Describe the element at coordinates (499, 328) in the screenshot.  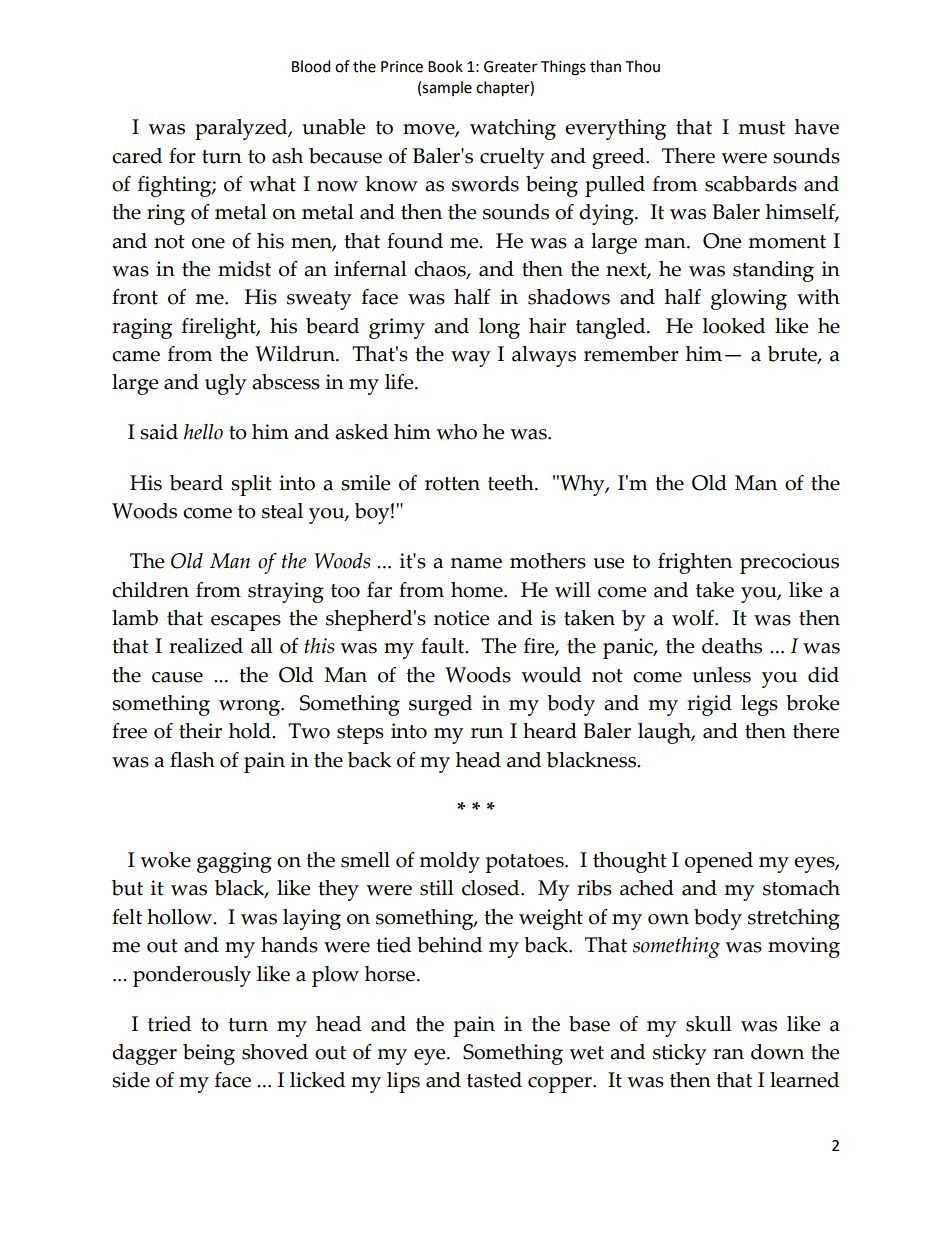
I see `long` at that location.
